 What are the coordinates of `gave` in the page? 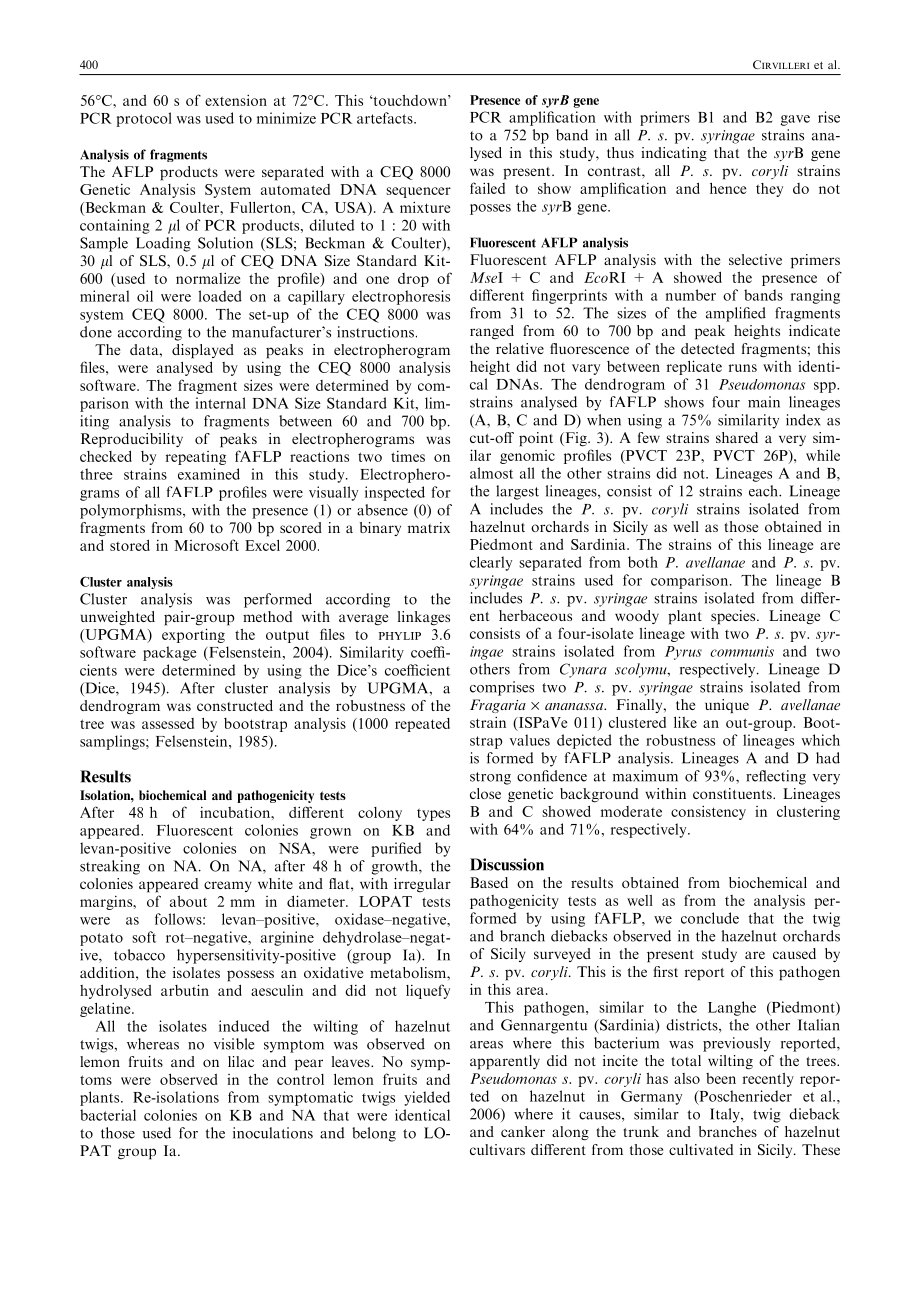 It's located at (795, 120).
